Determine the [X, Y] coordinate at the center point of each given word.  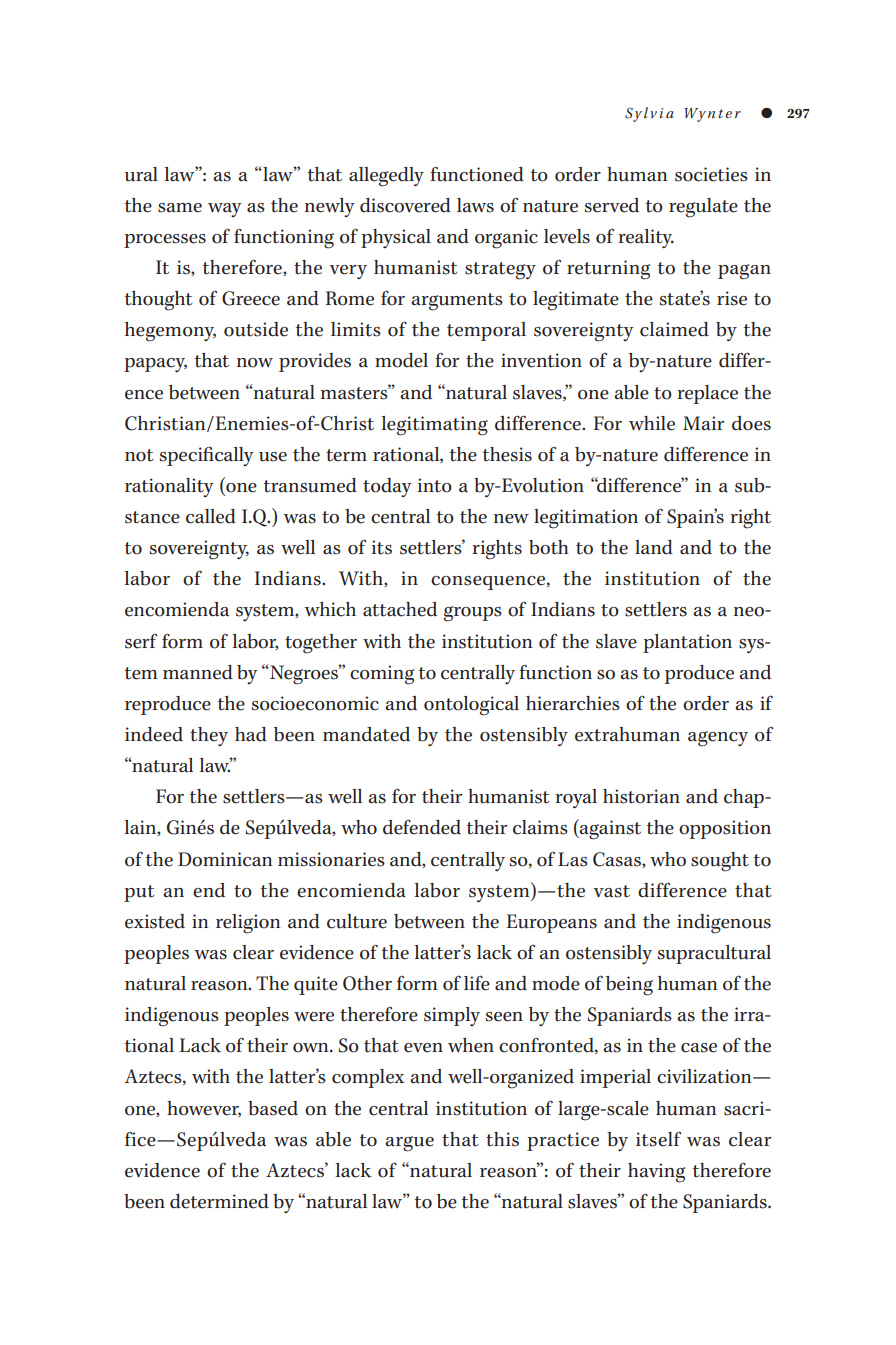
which [330, 609]
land [654, 547]
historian [641, 796]
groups [473, 614]
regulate [703, 208]
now [255, 363]
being [629, 986]
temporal [486, 331]
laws [475, 205]
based [273, 1108]
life [477, 983]
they [209, 736]
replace [707, 394]
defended [422, 827]
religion [248, 924]
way [225, 210]
